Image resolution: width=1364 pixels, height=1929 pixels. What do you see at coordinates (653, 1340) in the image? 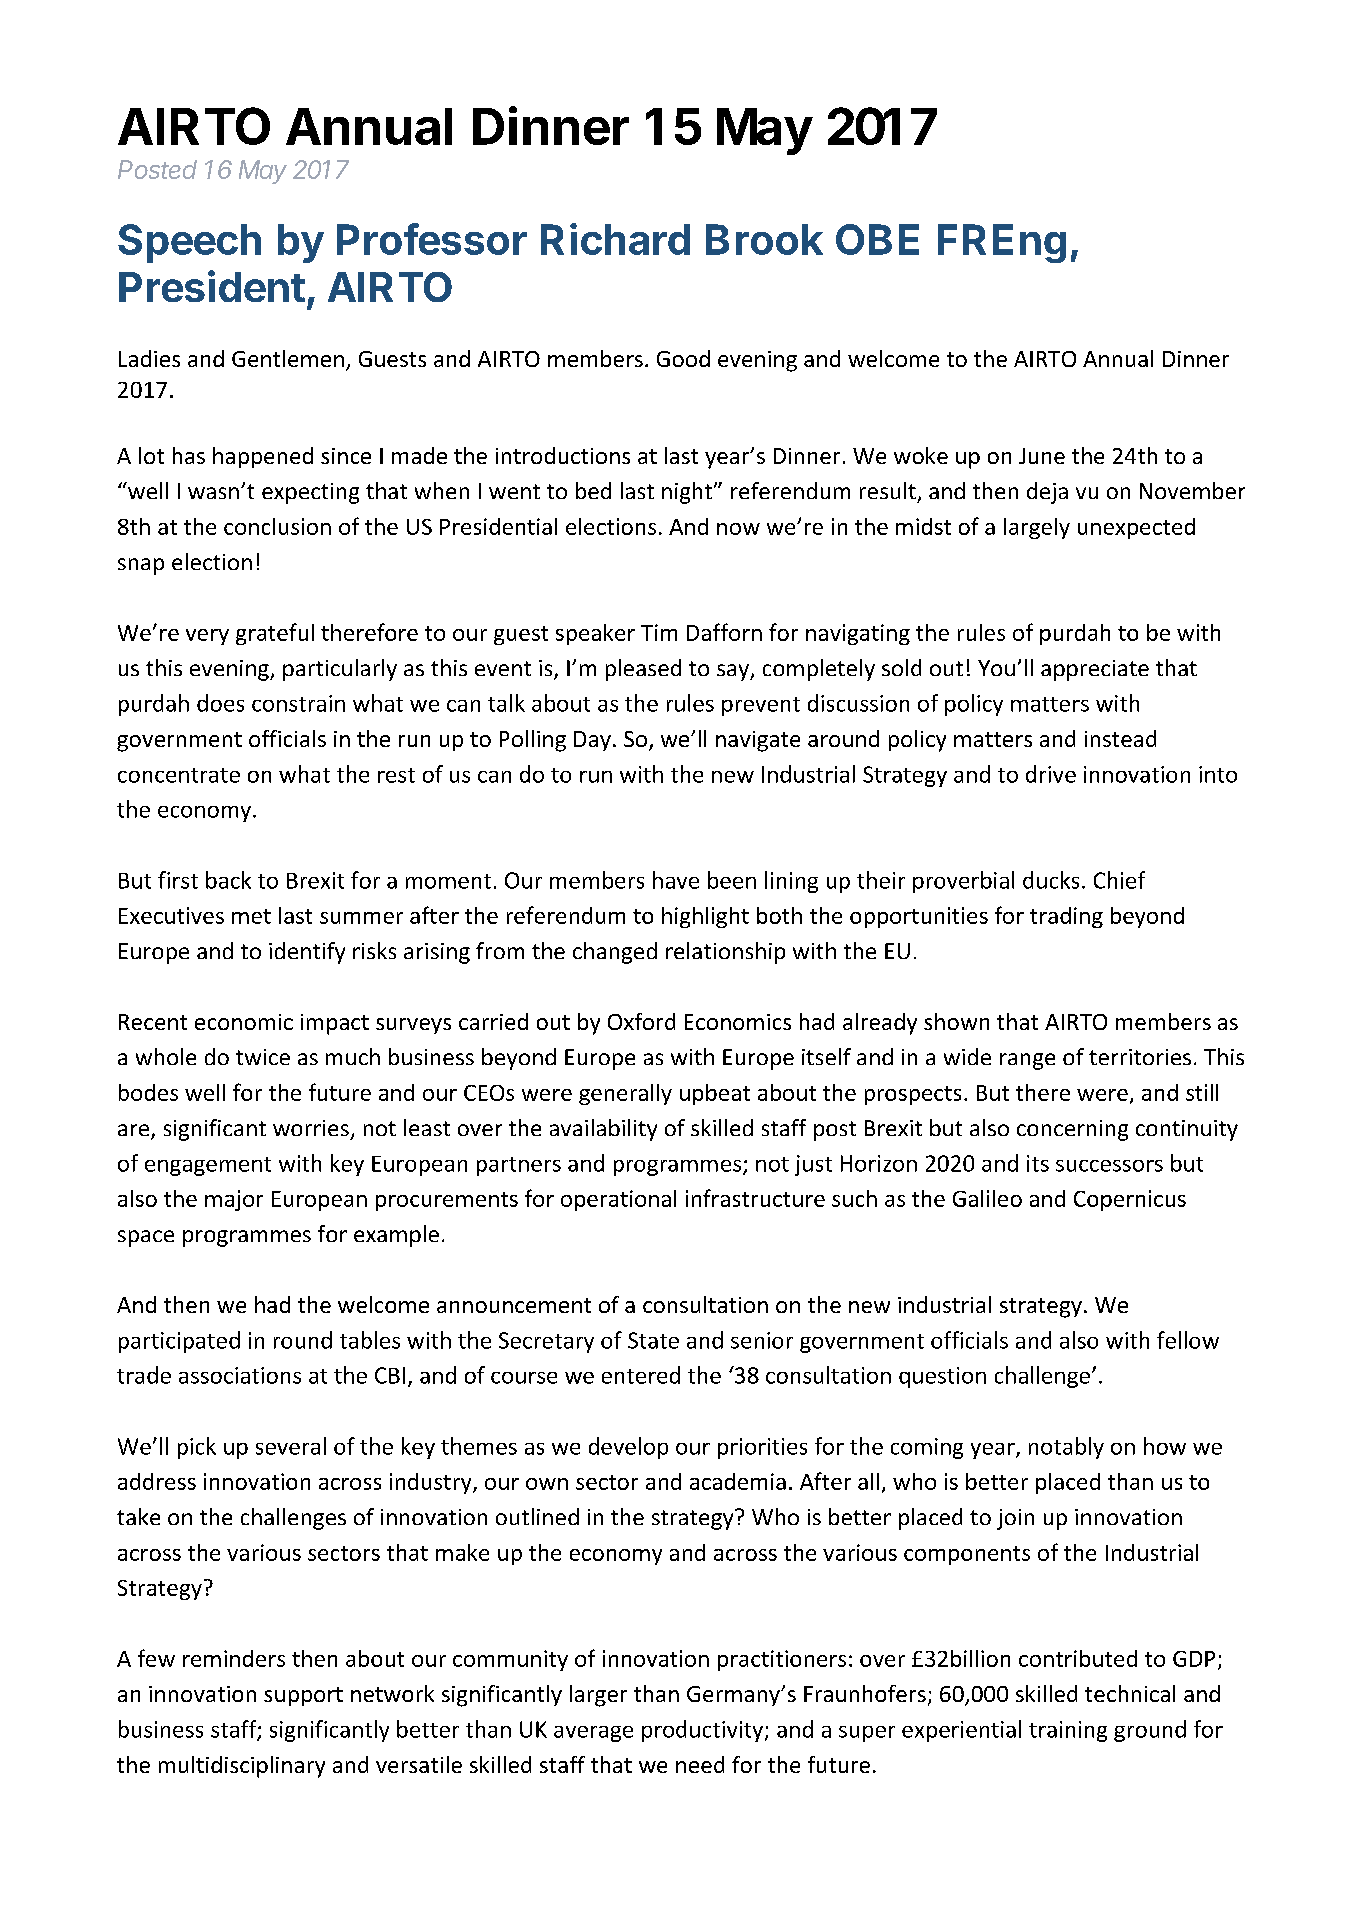
I see `State` at bounding box center [653, 1340].
